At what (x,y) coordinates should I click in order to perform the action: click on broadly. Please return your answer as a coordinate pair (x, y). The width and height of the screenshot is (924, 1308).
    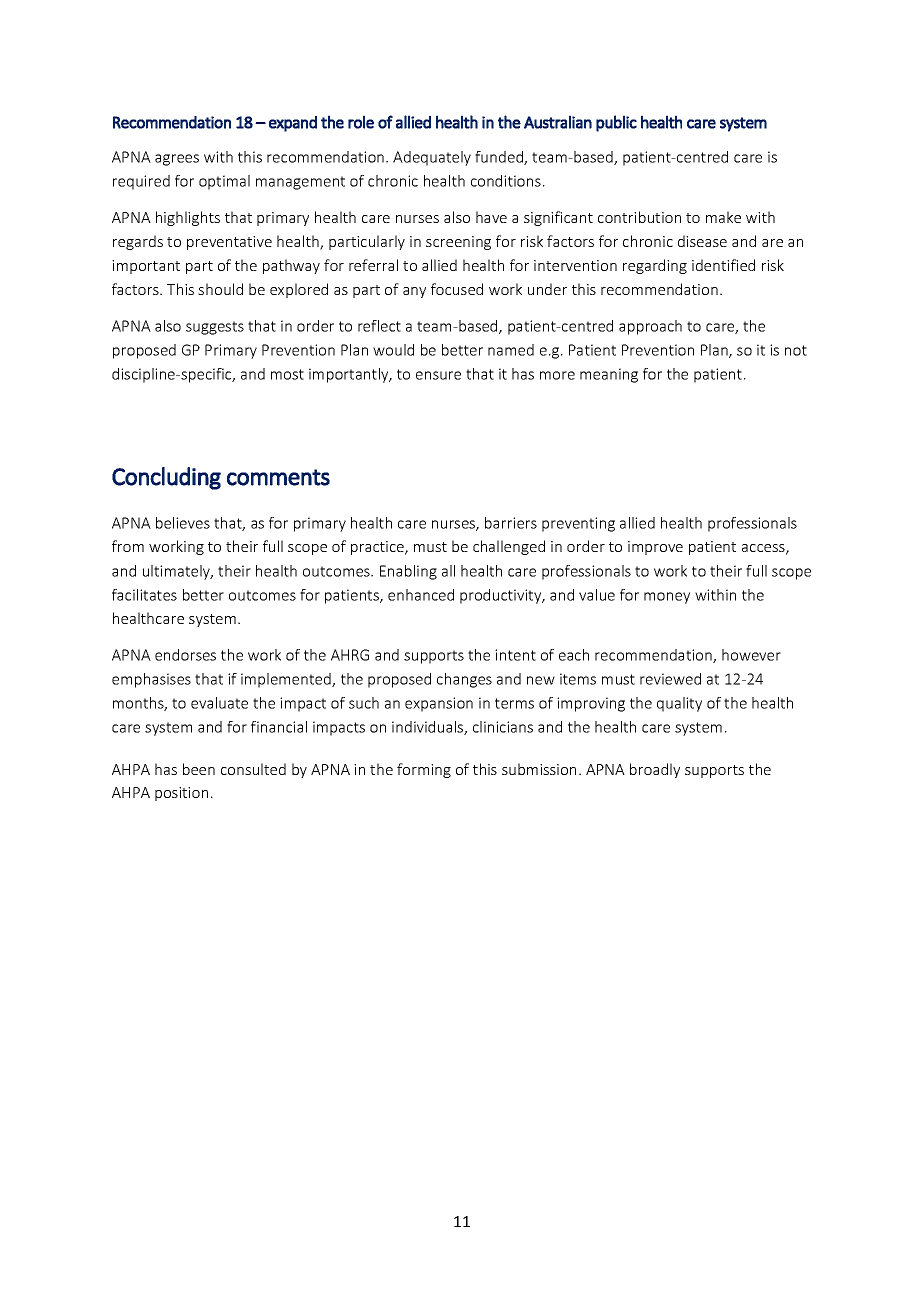
    Looking at the image, I should click on (655, 770).
